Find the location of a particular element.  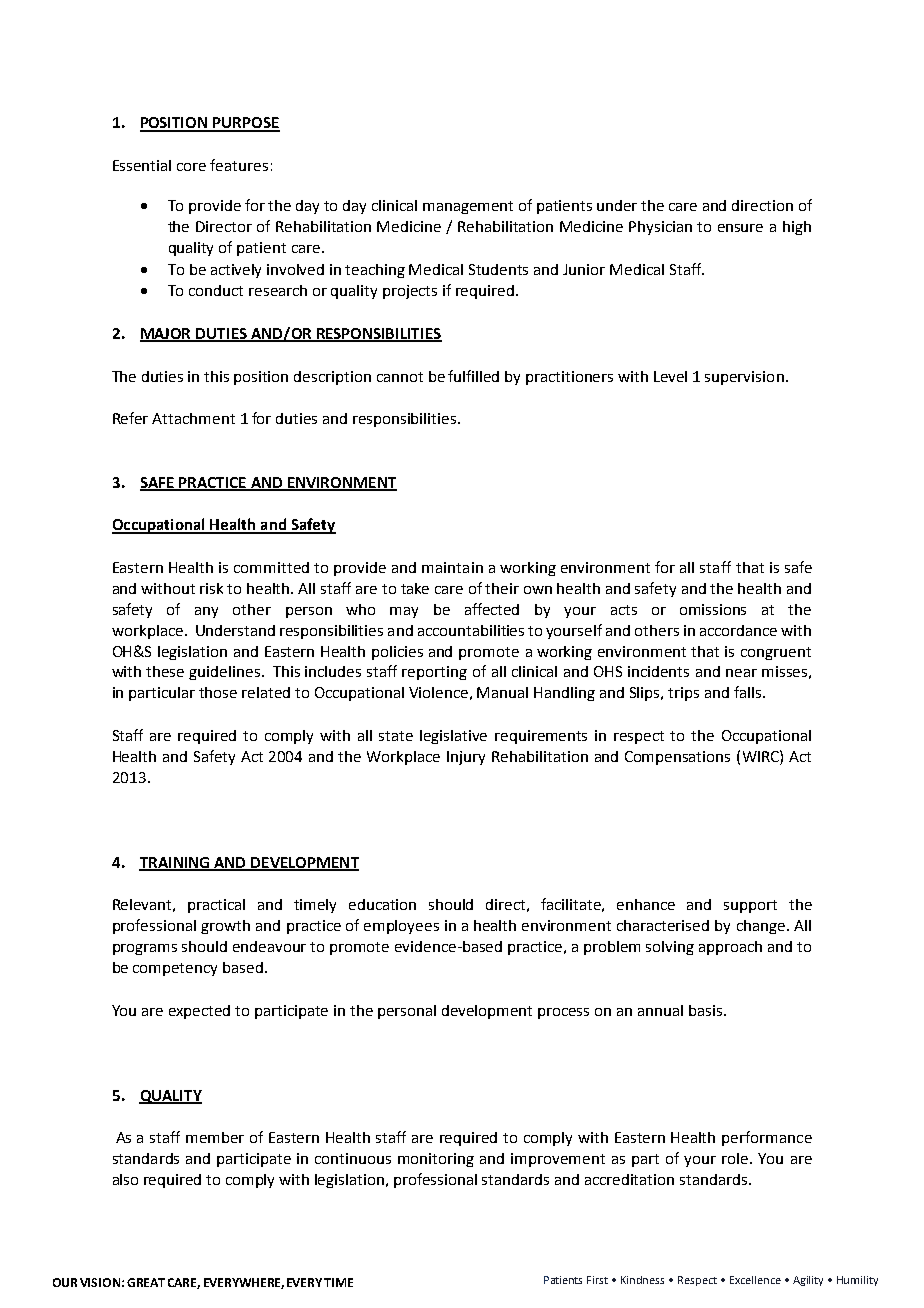

practical is located at coordinates (216, 906).
